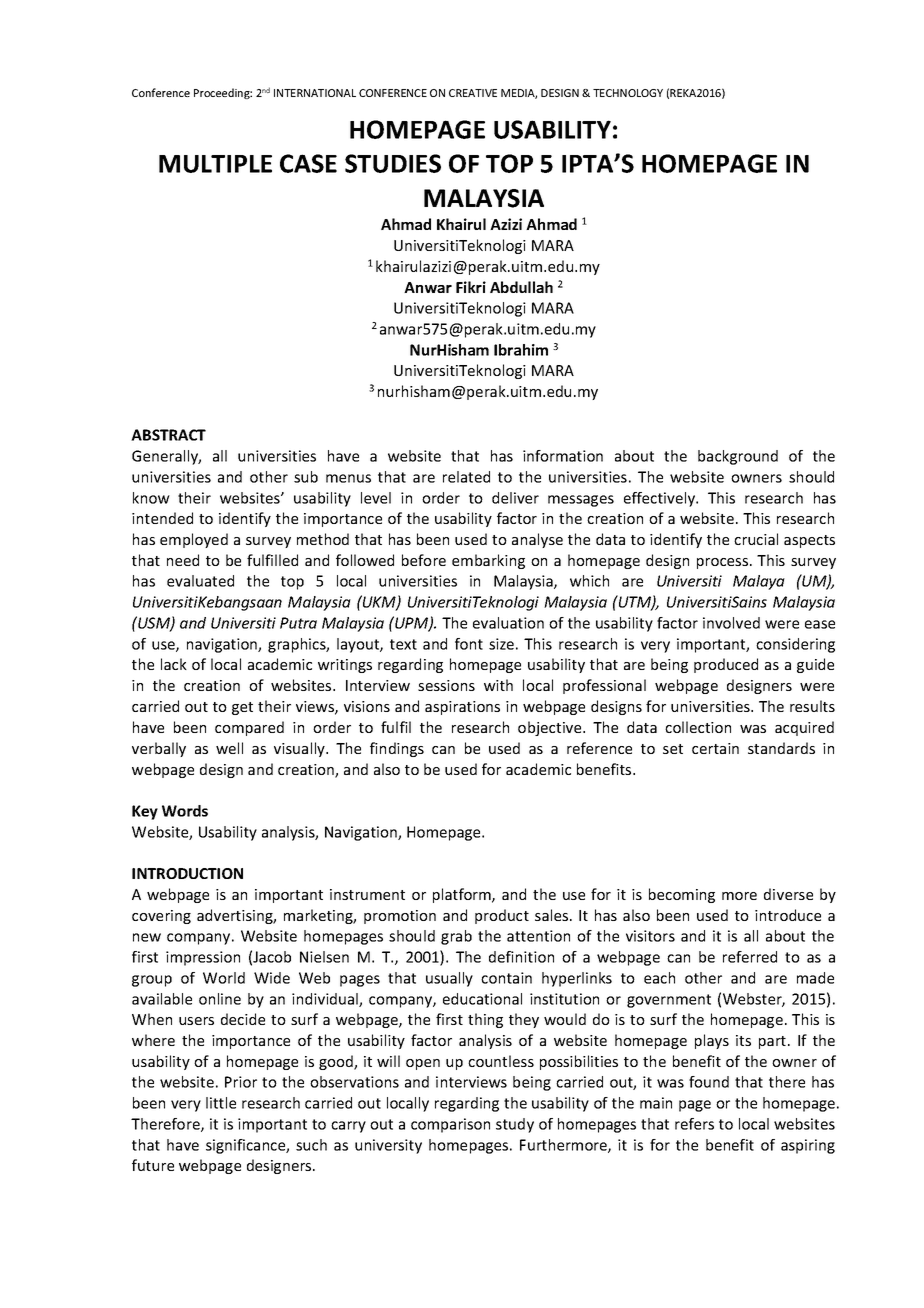  What do you see at coordinates (628, 93) in the image?
I see `TECHNOLOGY` at bounding box center [628, 93].
